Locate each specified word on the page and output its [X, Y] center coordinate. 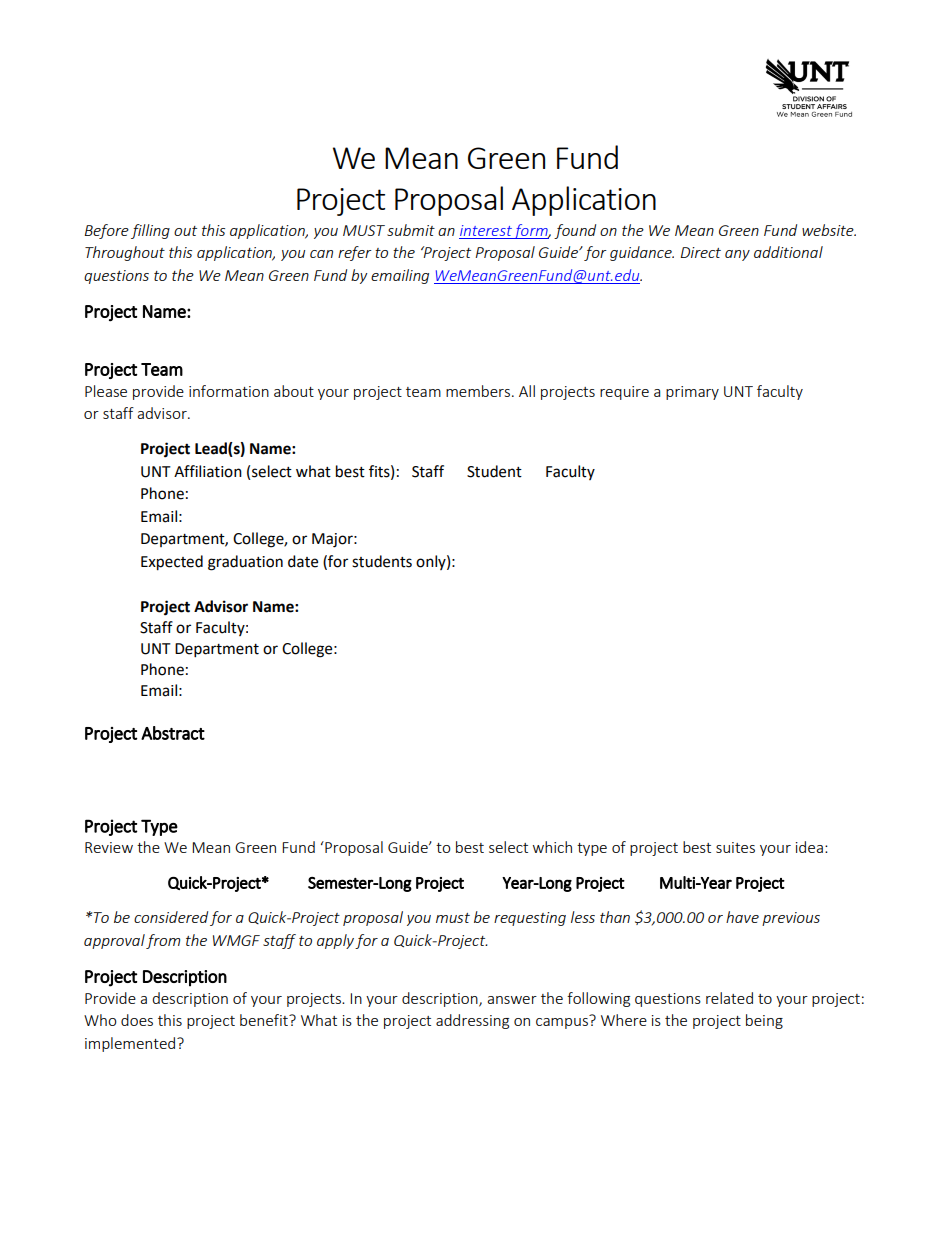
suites [735, 847]
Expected [172, 563]
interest [486, 230]
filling [150, 231]
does [137, 1020]
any [737, 255]
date [303, 561]
